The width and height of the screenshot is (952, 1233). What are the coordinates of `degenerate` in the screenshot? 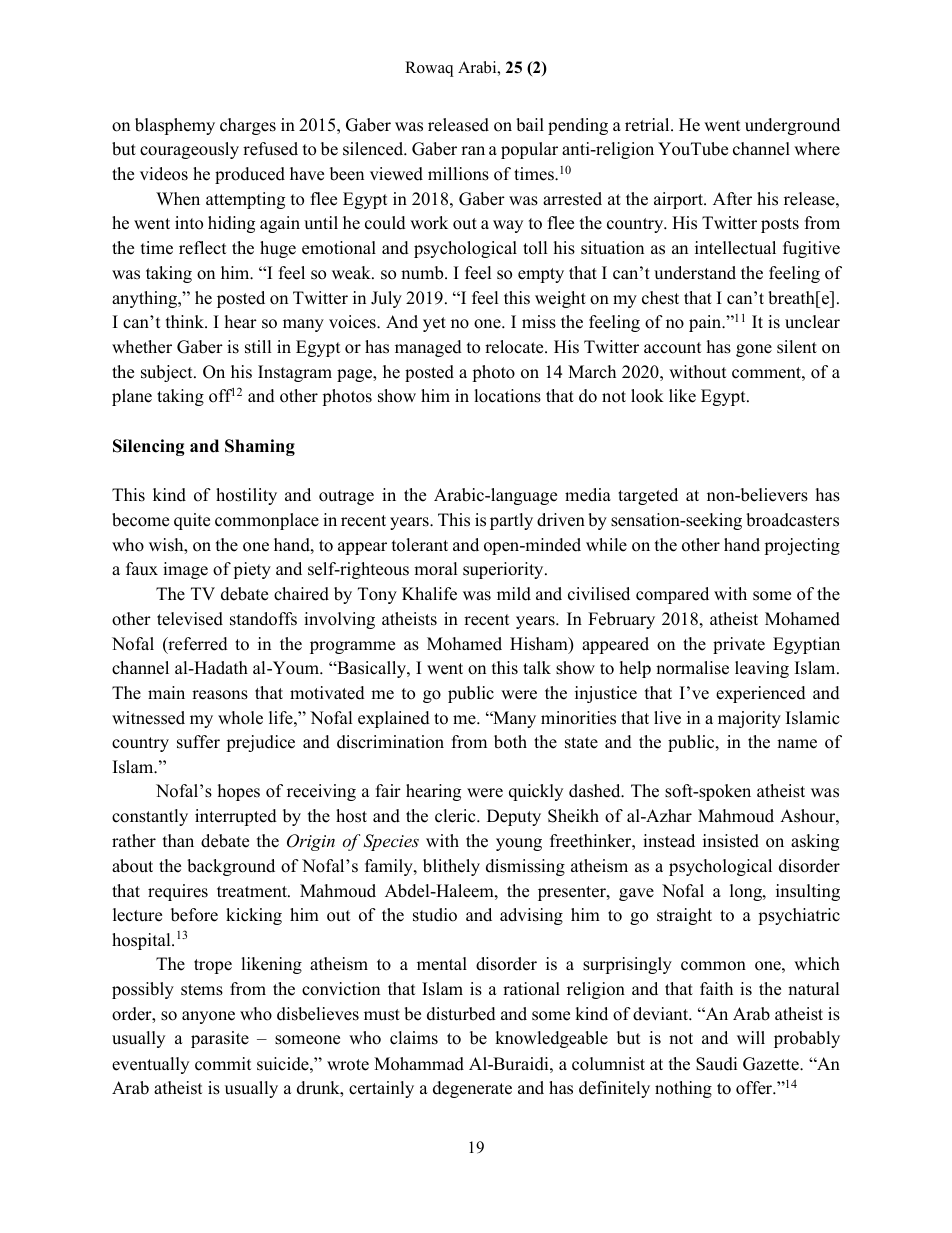 It's located at (472, 1089).
